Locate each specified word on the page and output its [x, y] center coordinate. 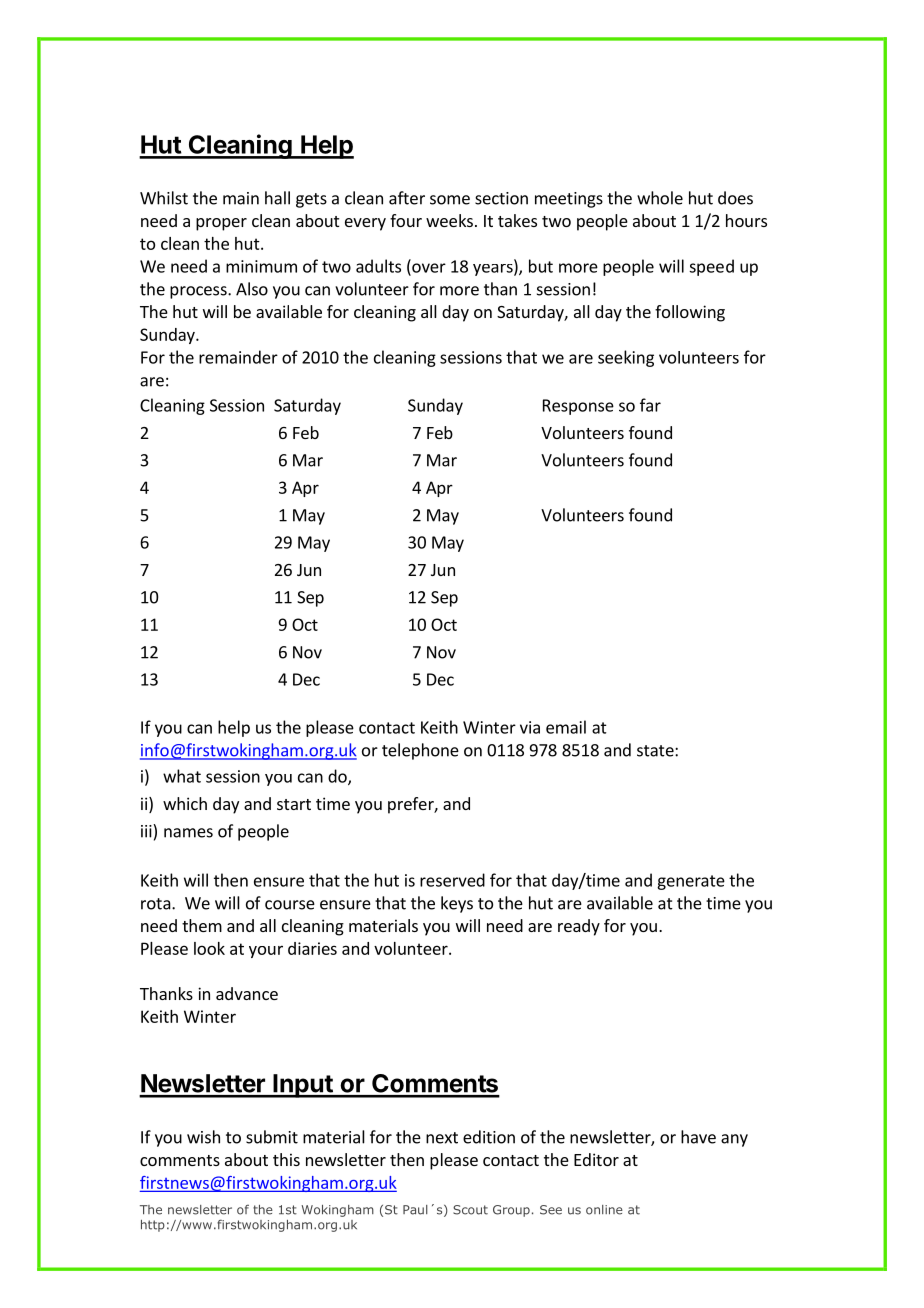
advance [247, 993]
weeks [449, 220]
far [650, 405]
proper [221, 224]
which [185, 803]
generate [691, 882]
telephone [420, 751]
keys [457, 904]
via [530, 727]
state [656, 751]
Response [578, 407]
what [182, 776]
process [199, 292]
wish [203, 1137]
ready [579, 927]
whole [660, 198]
